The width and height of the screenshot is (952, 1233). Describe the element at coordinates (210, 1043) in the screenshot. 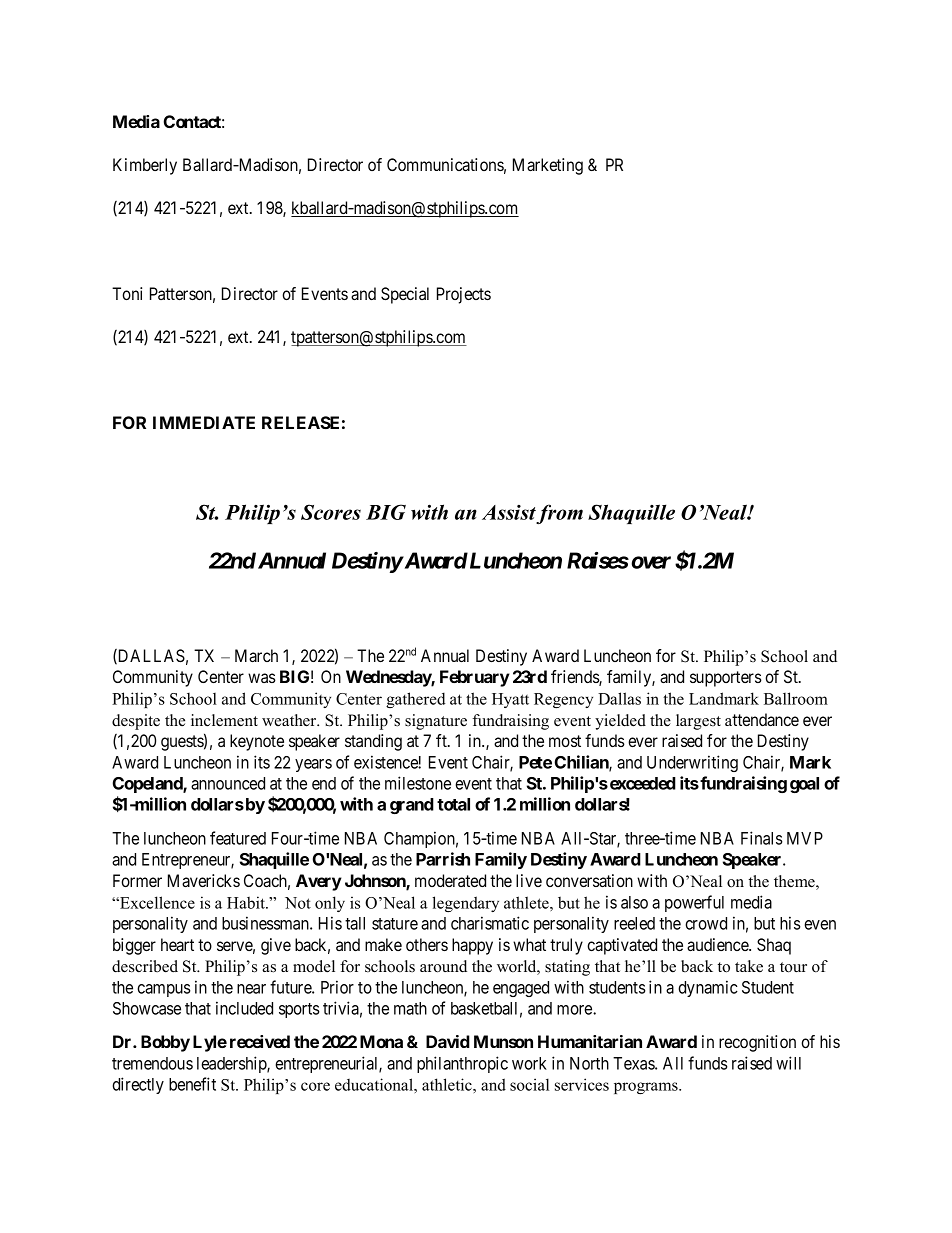

I see `Lyle` at that location.
